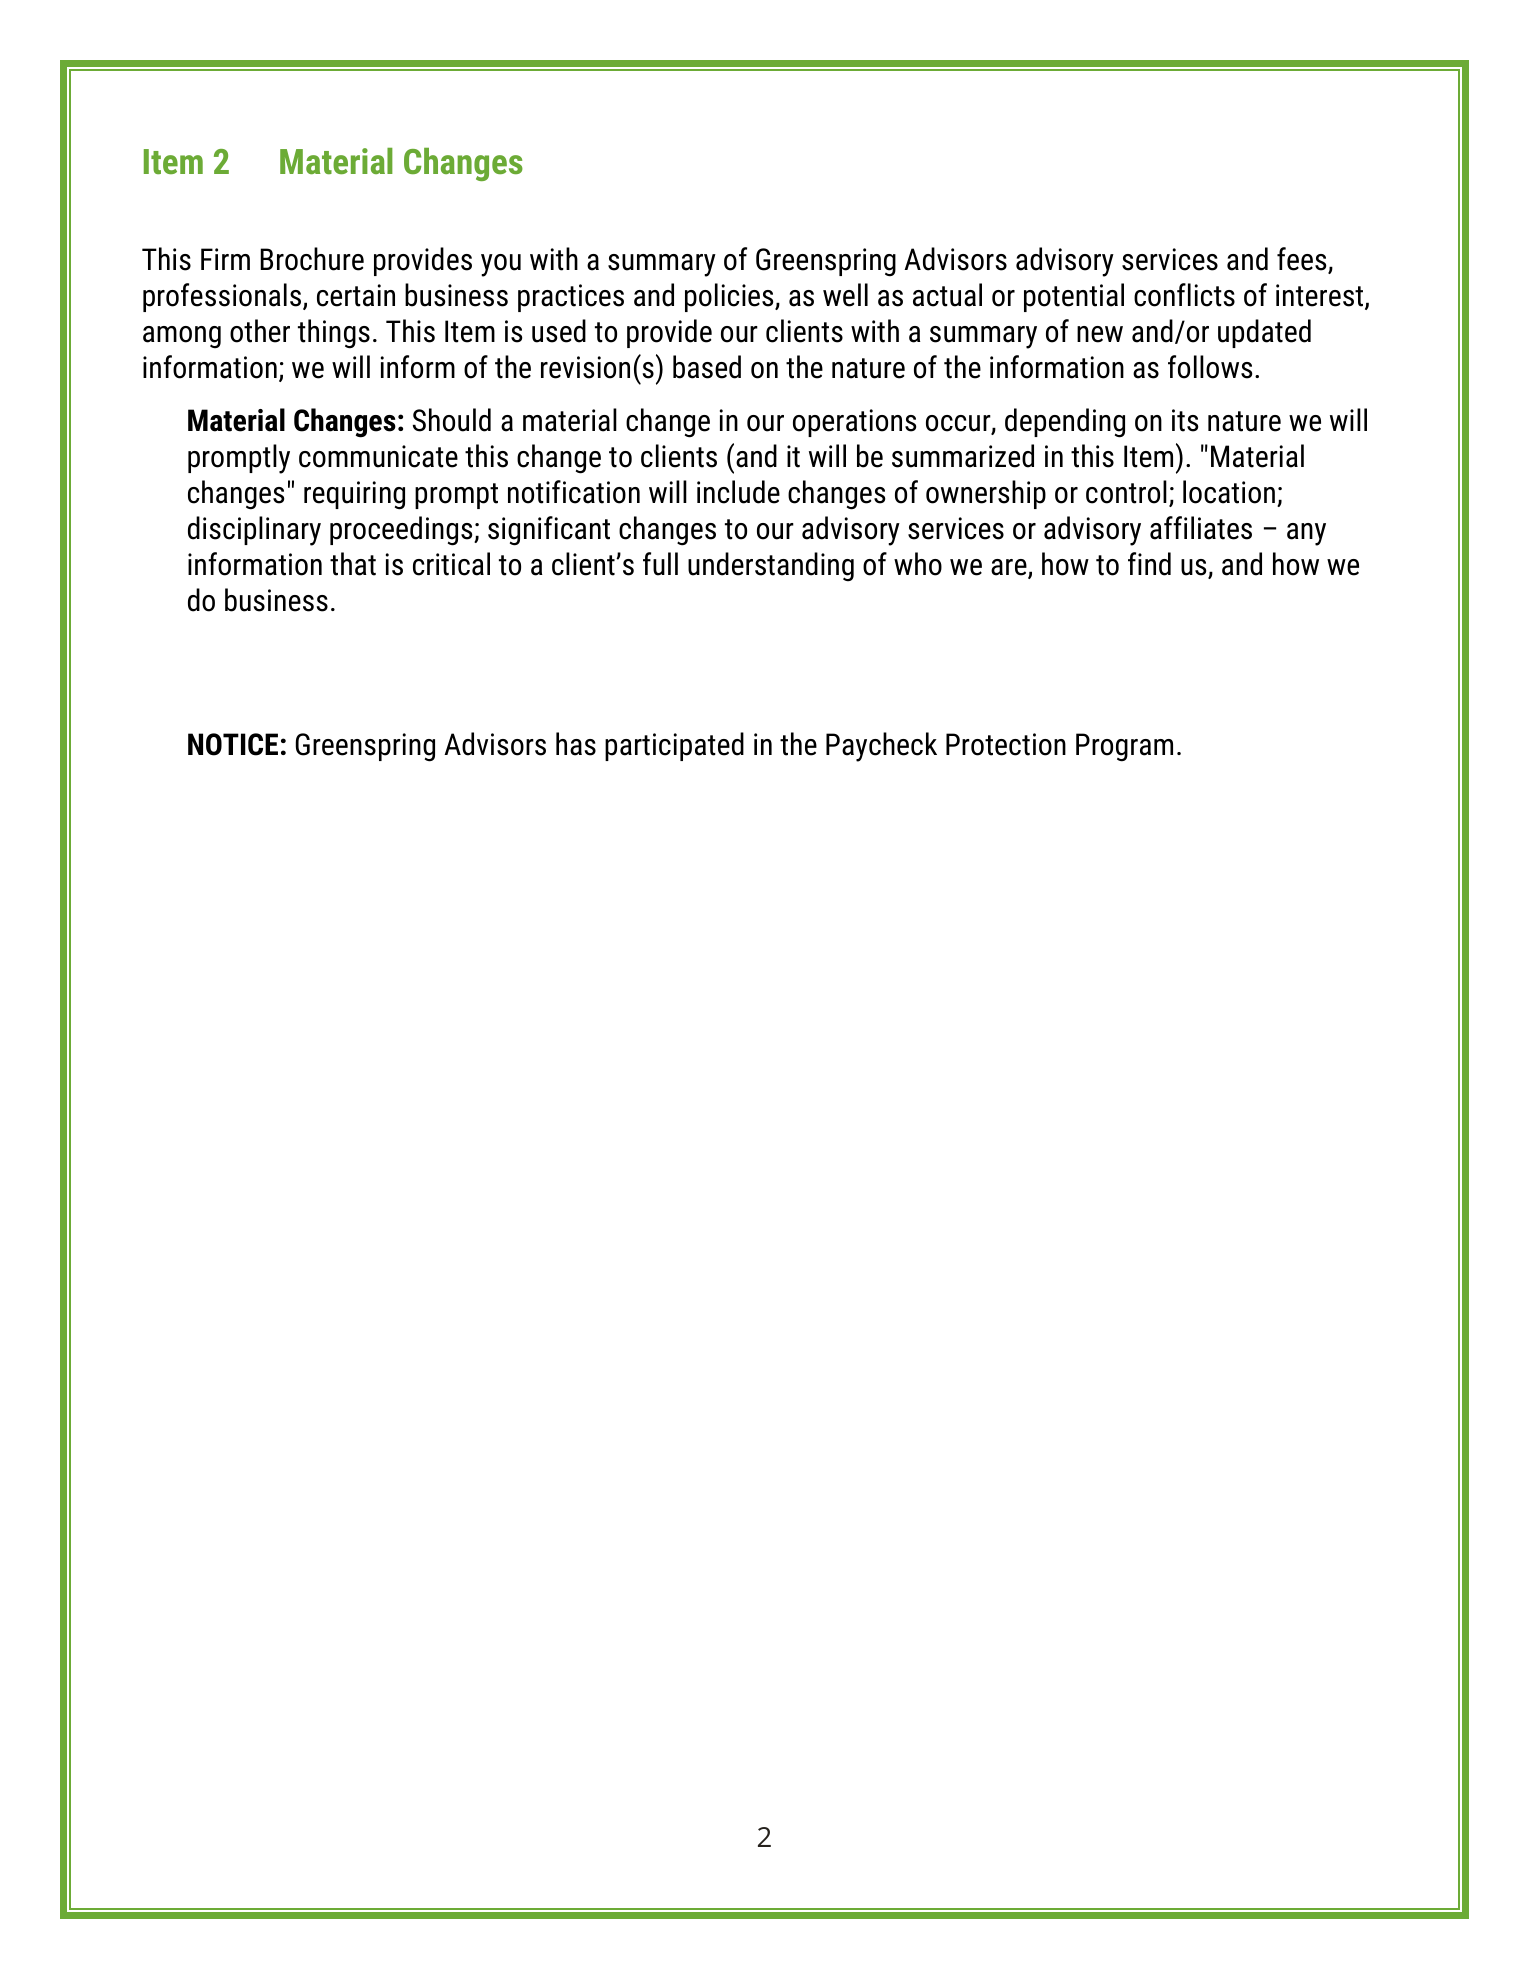 Image resolution: width=1529 pixels, height=1979 pixels. I want to click on certain, so click(356, 295).
